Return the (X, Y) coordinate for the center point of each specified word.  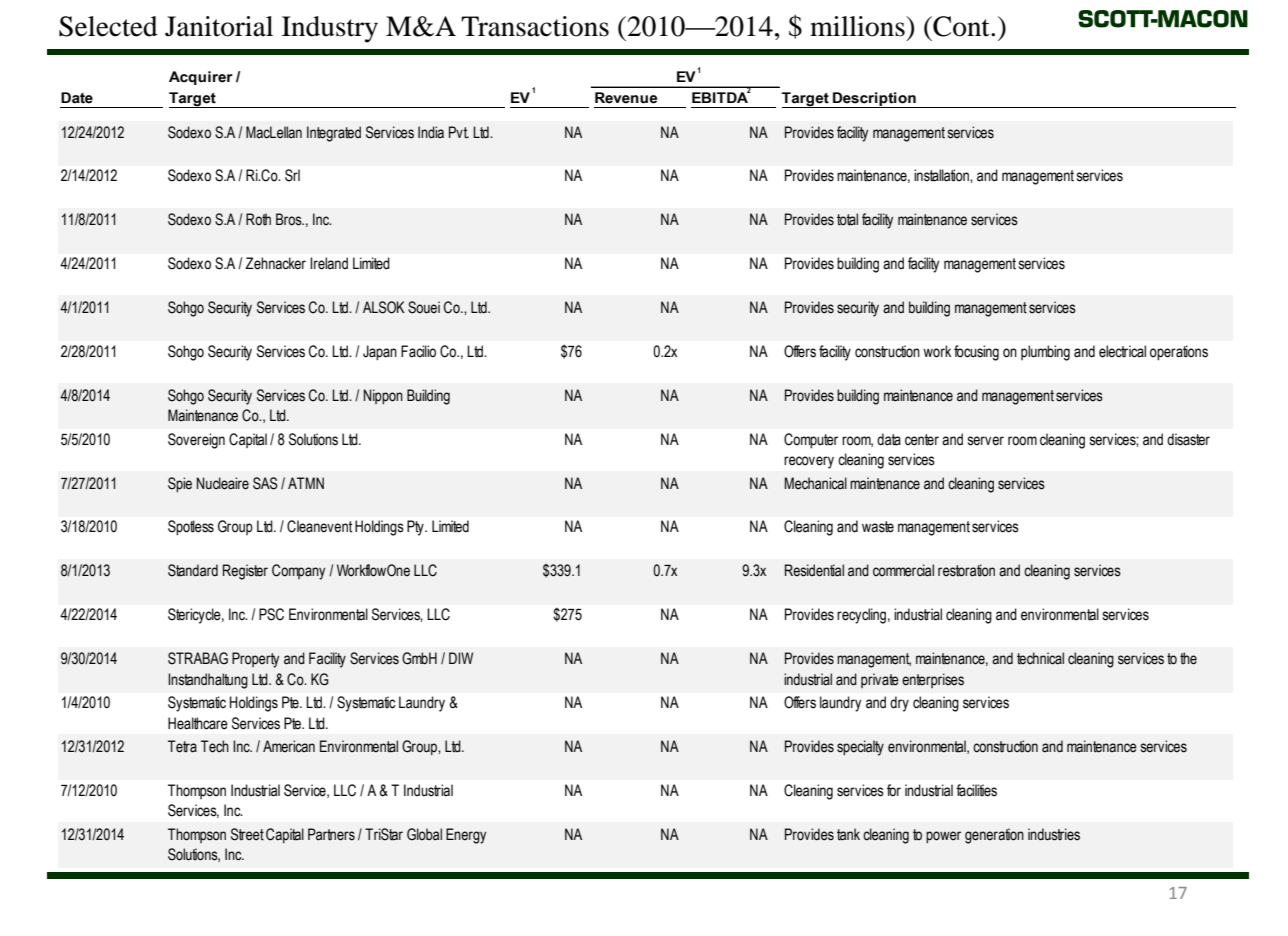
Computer (811, 441)
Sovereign (196, 441)
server (986, 441)
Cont (961, 26)
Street (247, 834)
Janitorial (219, 26)
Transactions (535, 26)
